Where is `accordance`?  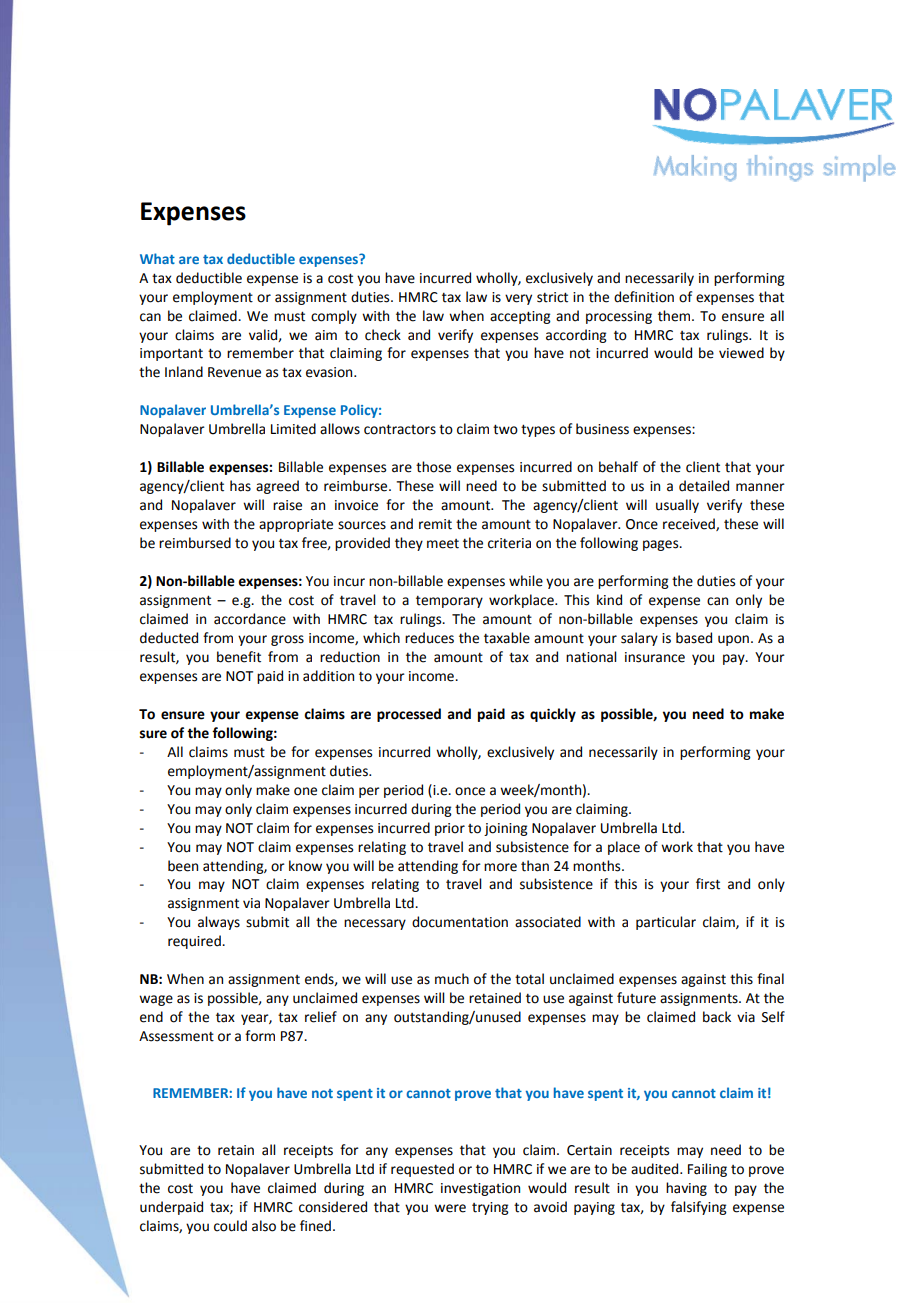
accordance is located at coordinates (250, 619).
